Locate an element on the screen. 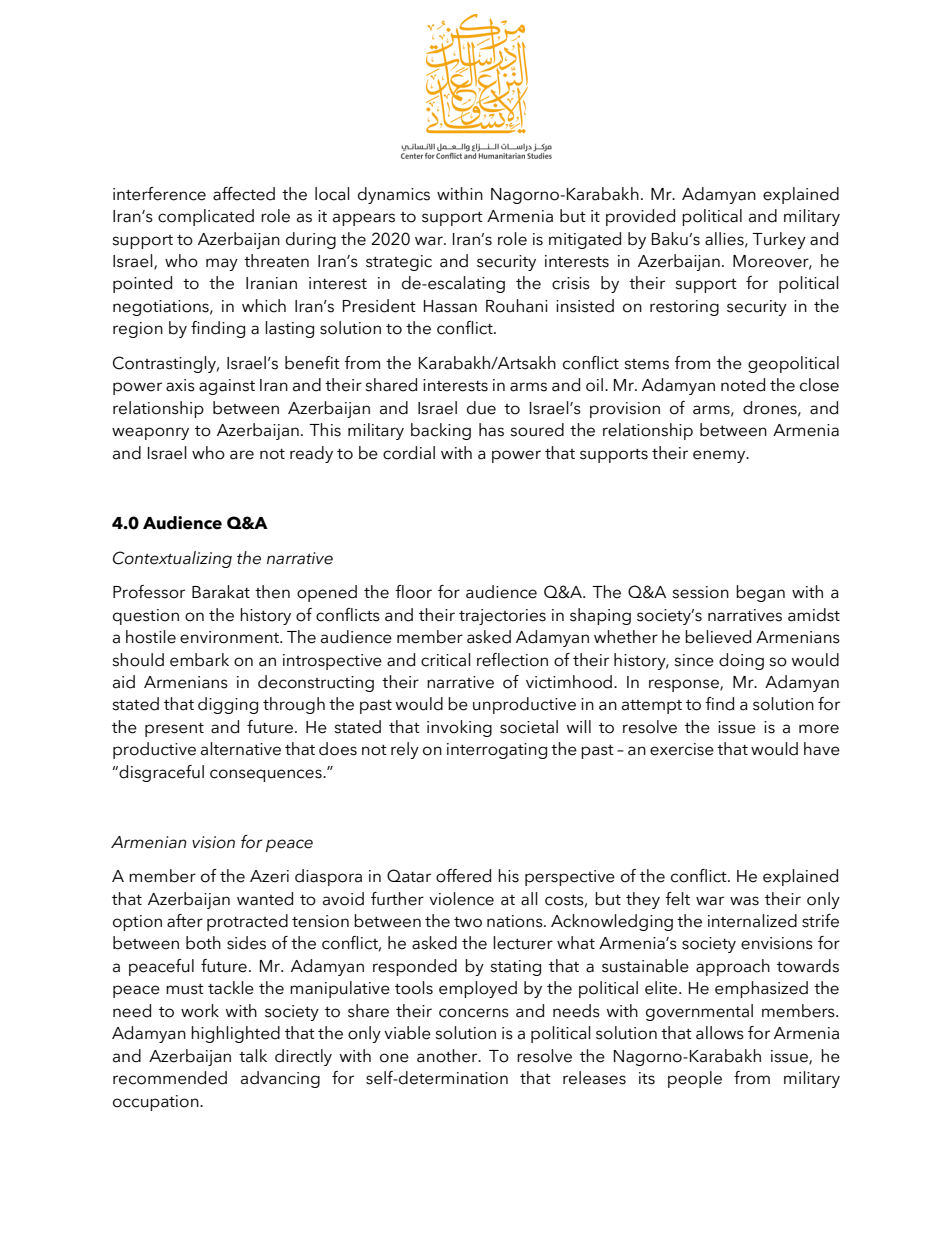 The width and height of the screenshot is (952, 1233). recommended is located at coordinates (170, 1078).
